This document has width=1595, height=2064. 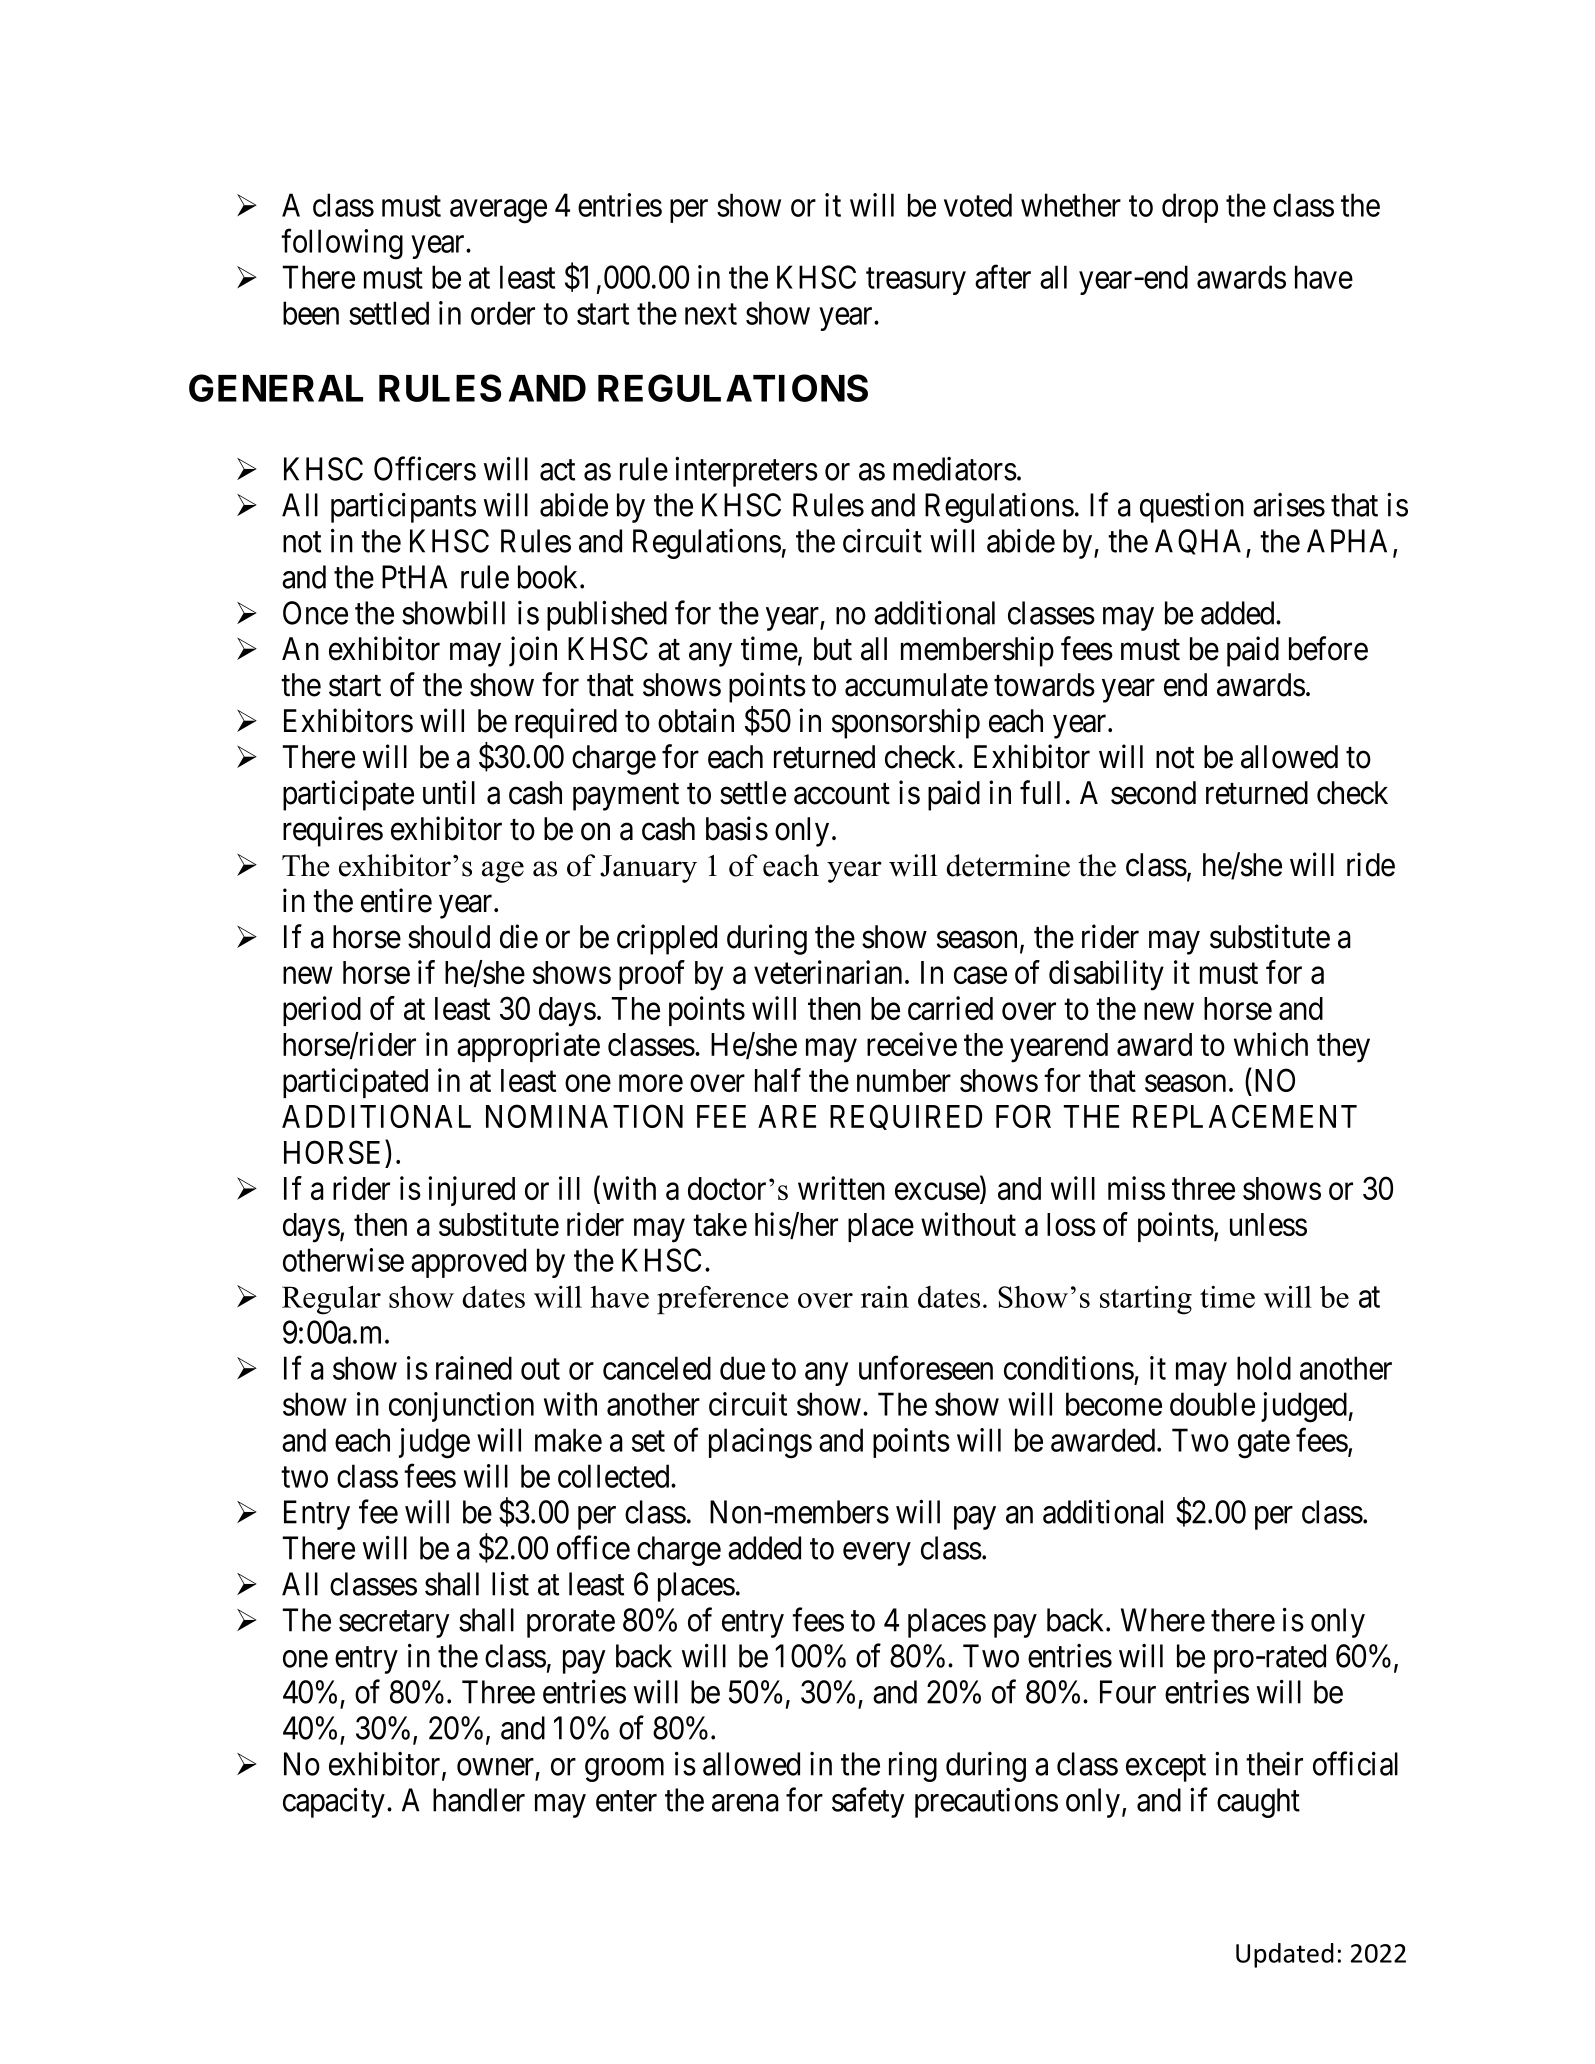 What do you see at coordinates (742, 1368) in the document?
I see `due` at bounding box center [742, 1368].
